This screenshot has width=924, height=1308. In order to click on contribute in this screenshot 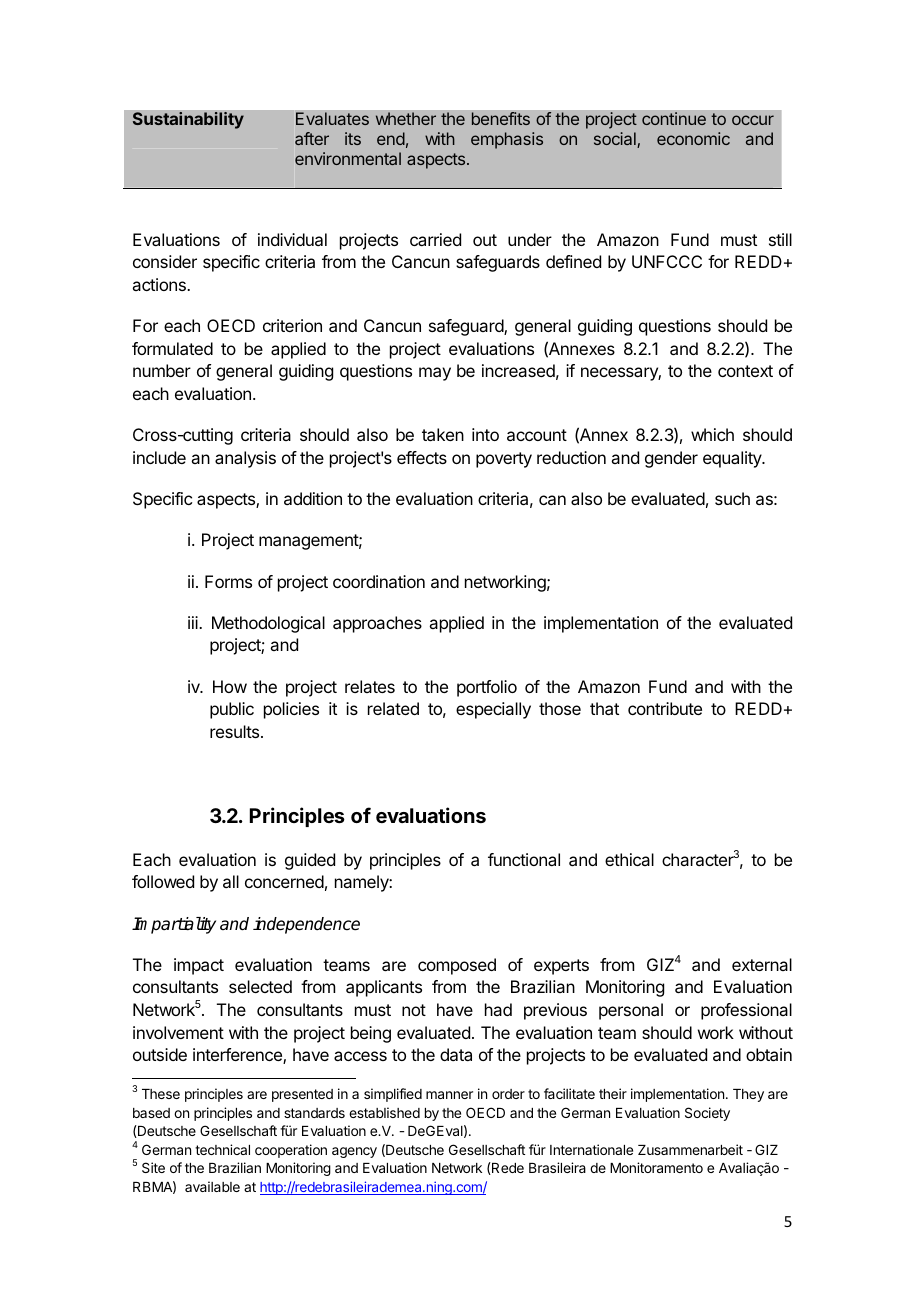, I will do `click(665, 708)`.
